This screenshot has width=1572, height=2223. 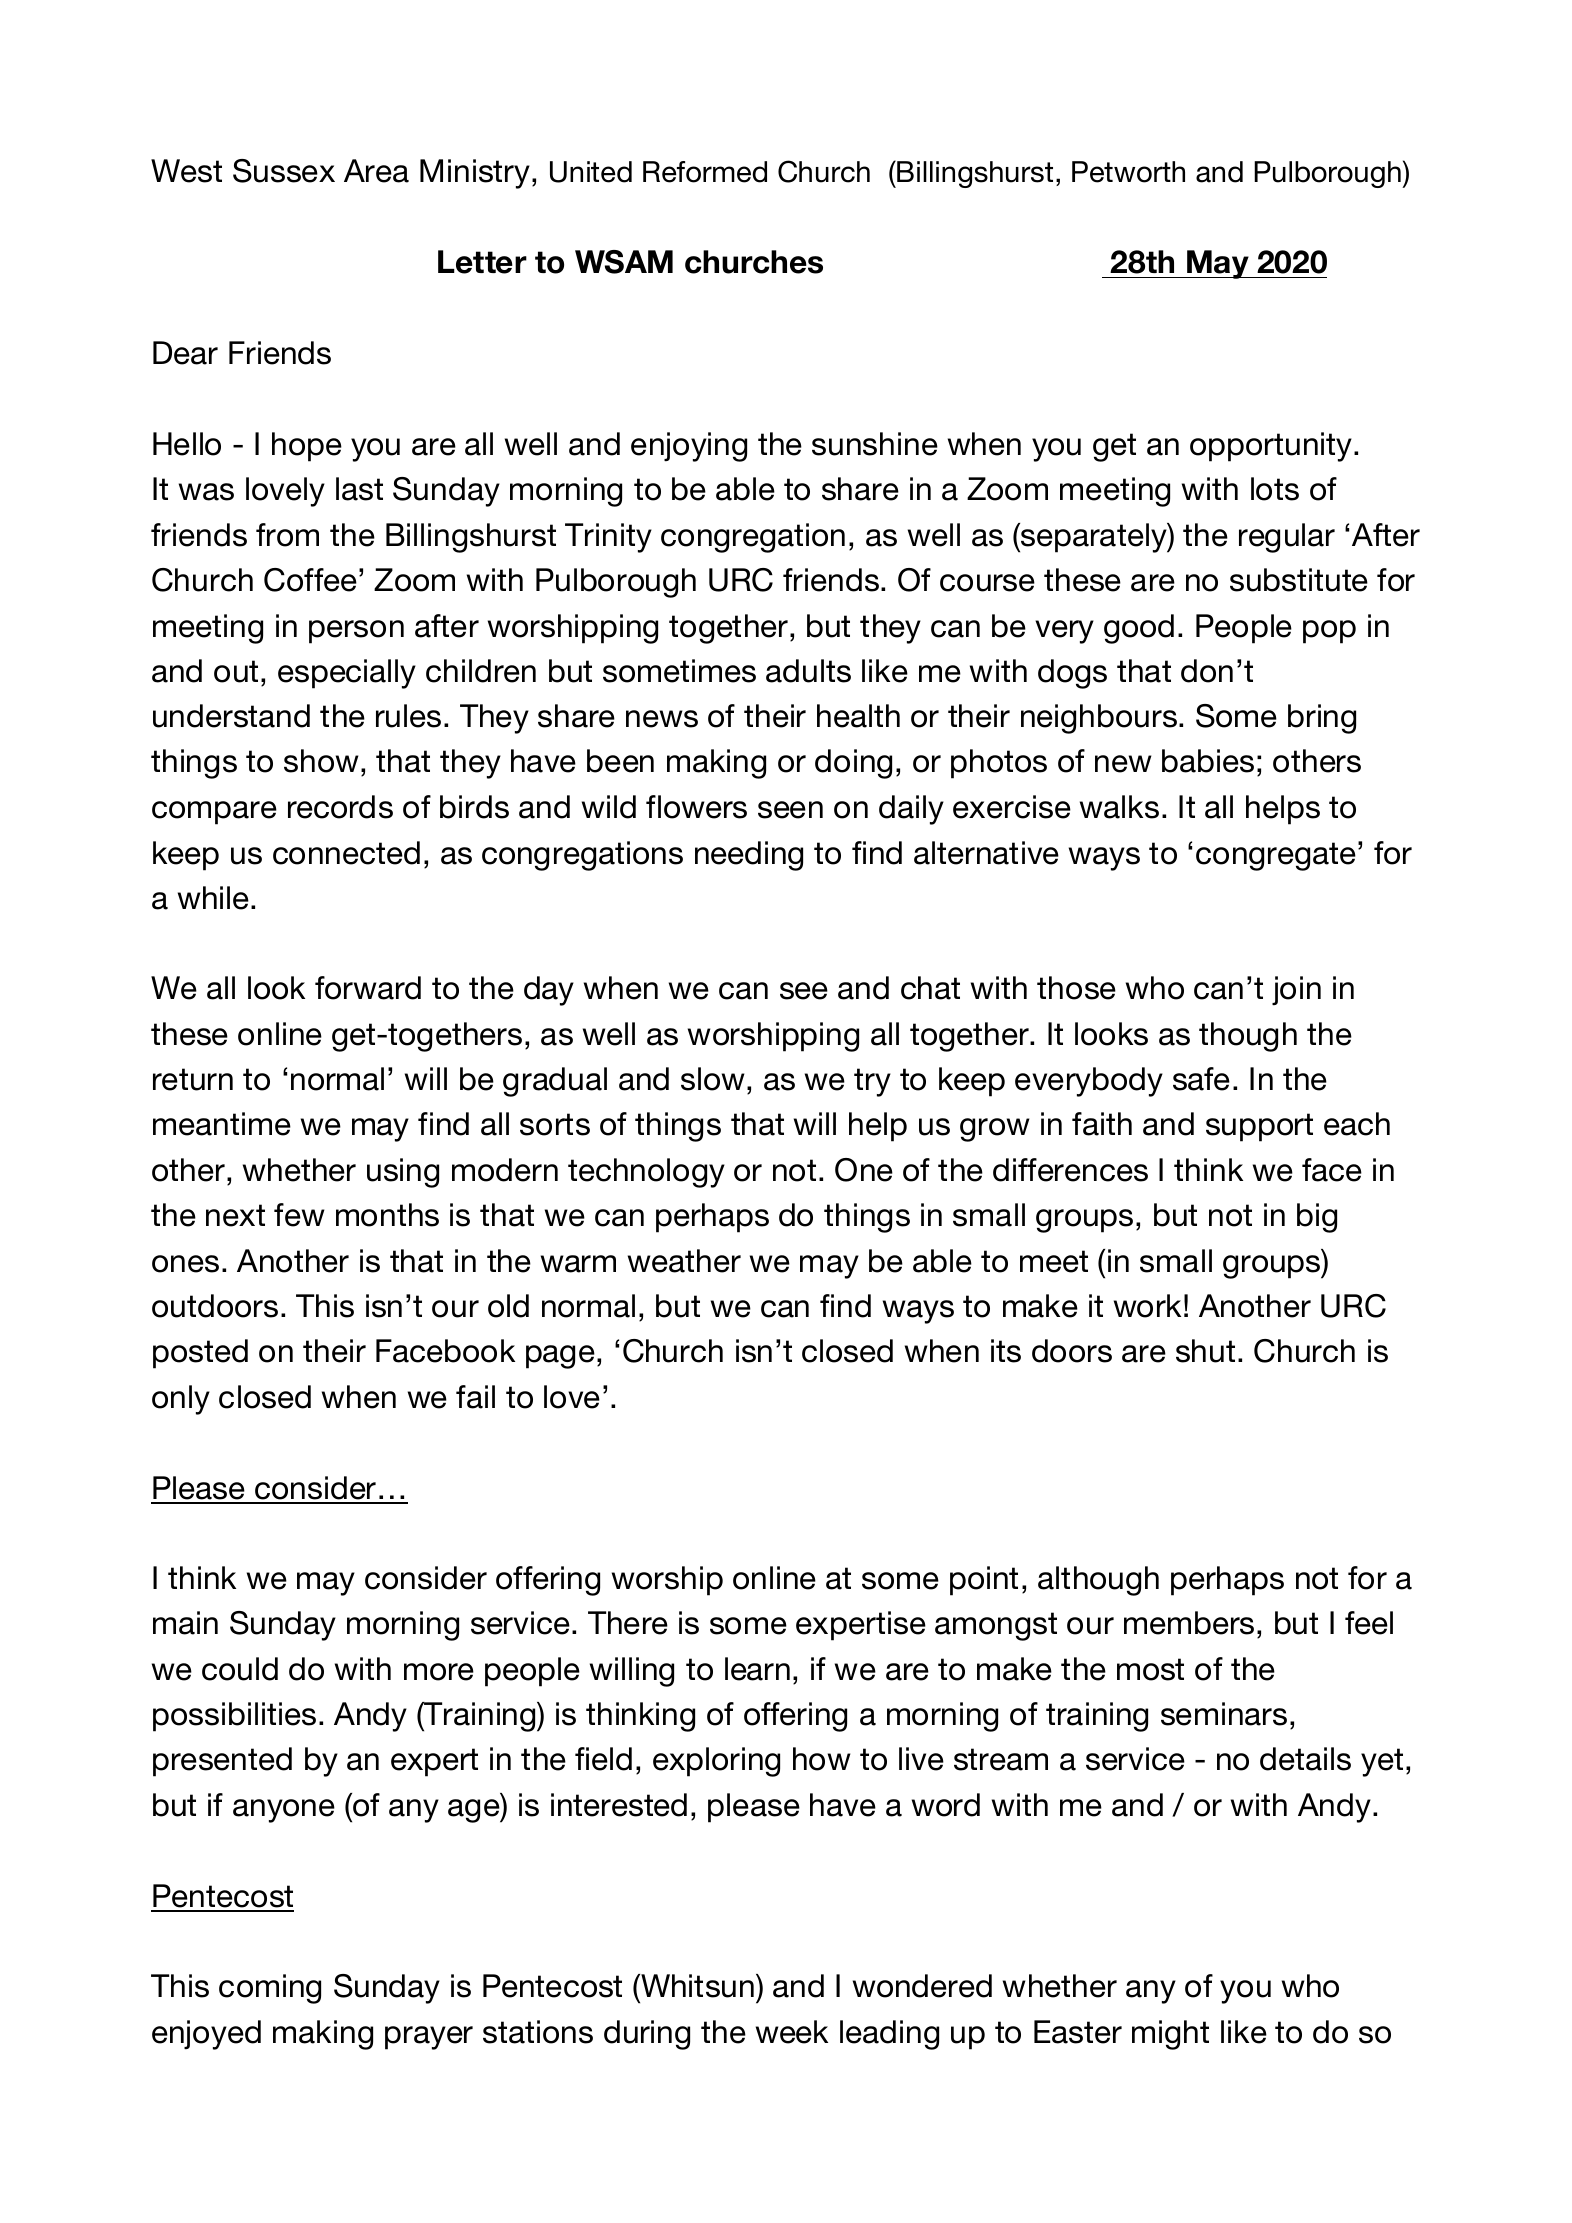 I want to click on slow, so click(x=713, y=1079).
